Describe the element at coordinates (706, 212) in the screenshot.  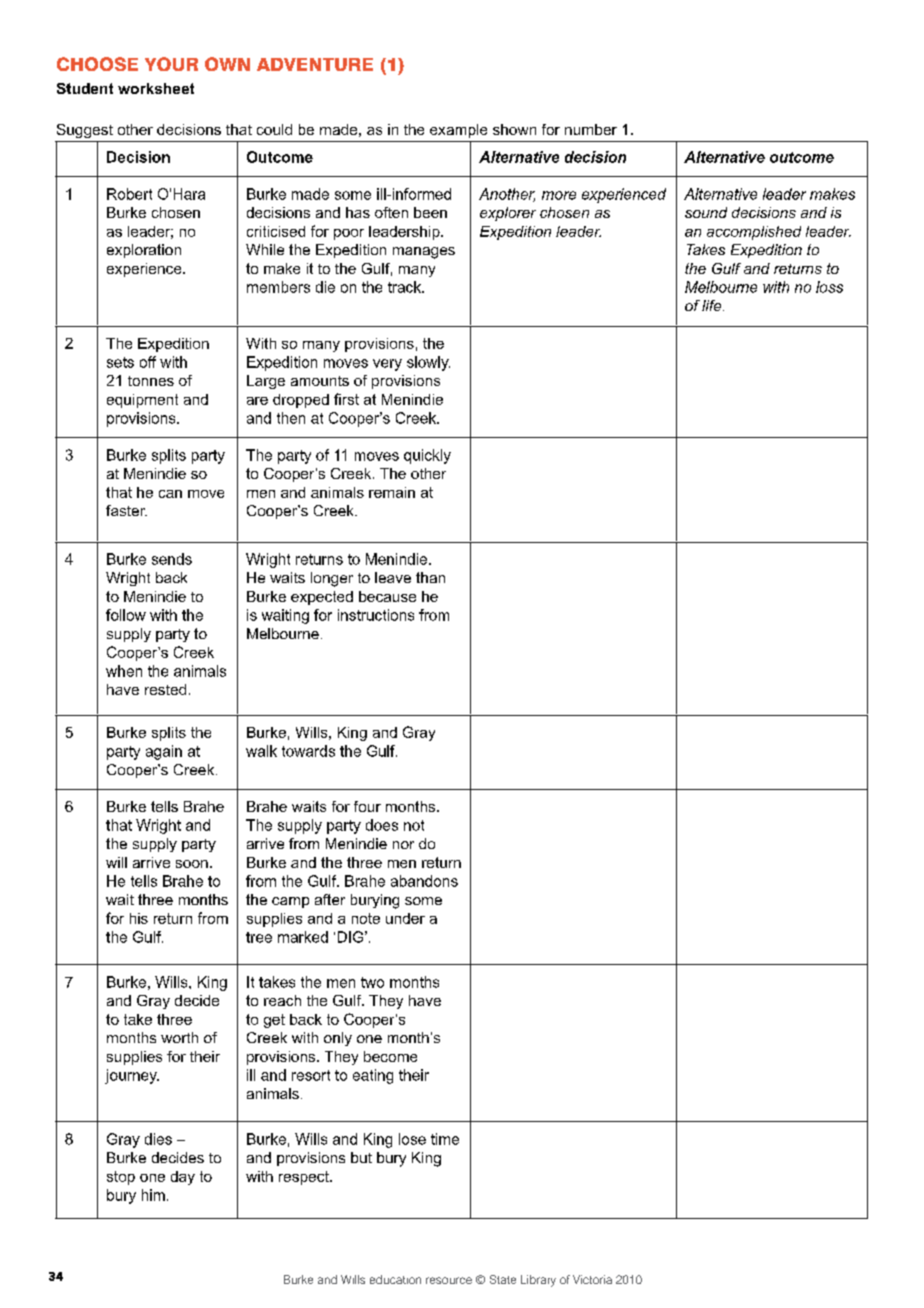
I see `sound` at that location.
